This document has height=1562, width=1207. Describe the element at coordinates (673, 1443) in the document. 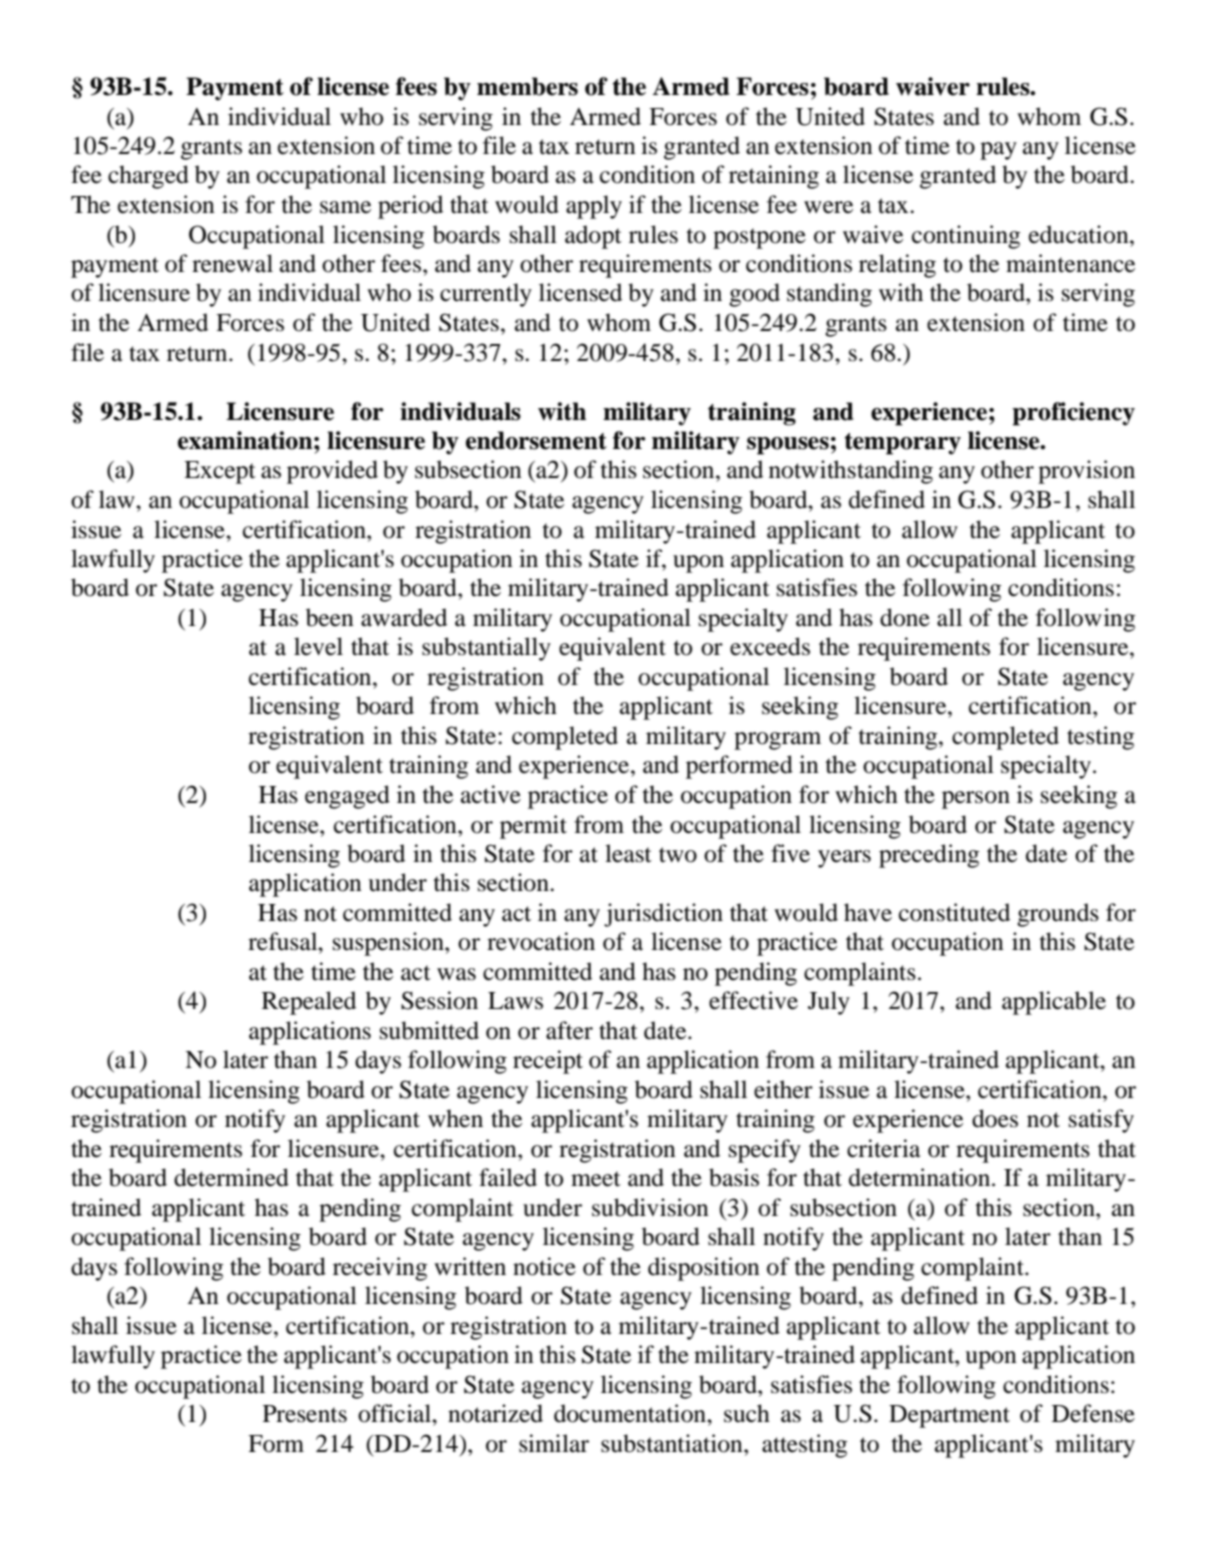

I see `substantiation` at that location.
